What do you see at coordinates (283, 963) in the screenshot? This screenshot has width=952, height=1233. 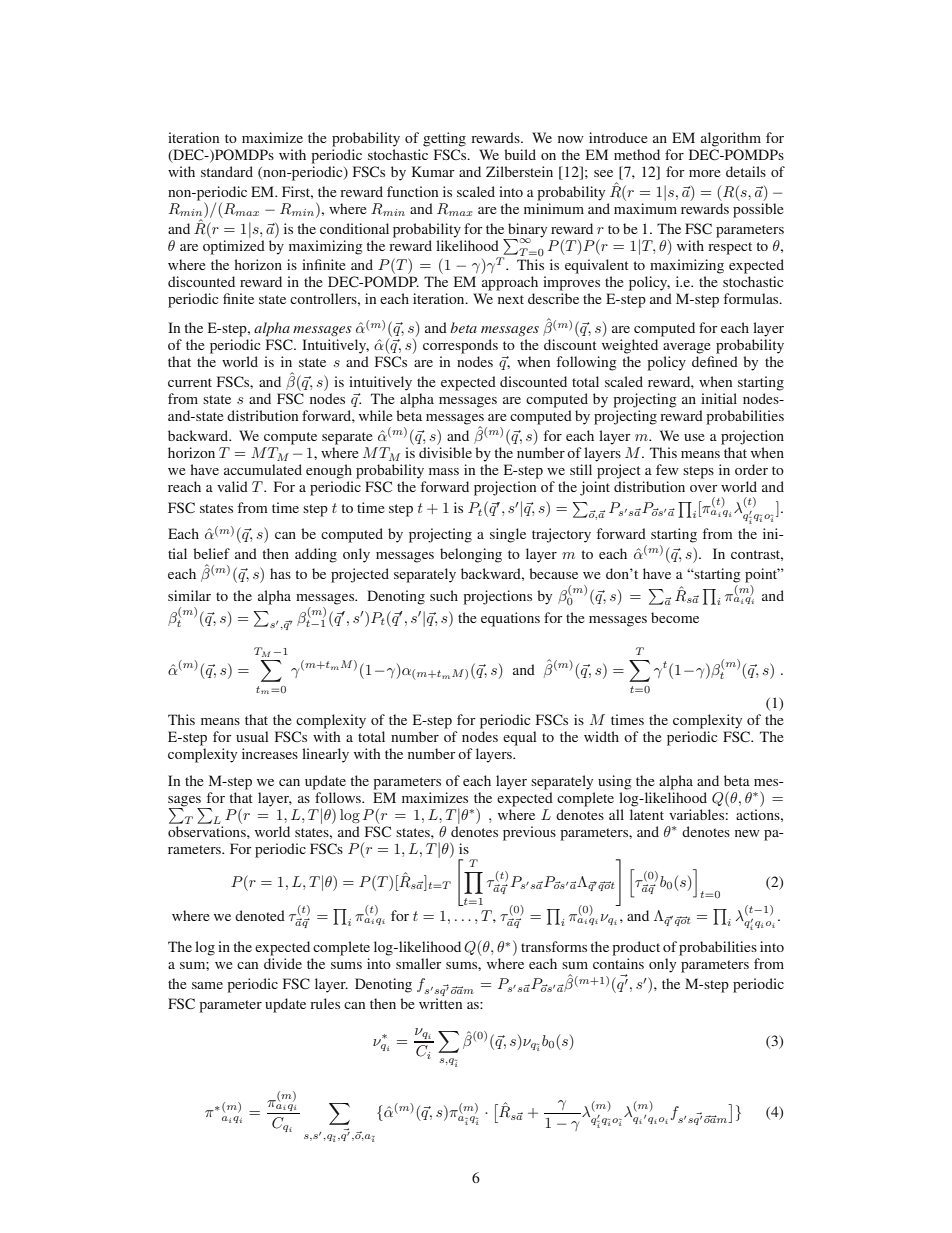 I see `divide` at bounding box center [283, 963].
